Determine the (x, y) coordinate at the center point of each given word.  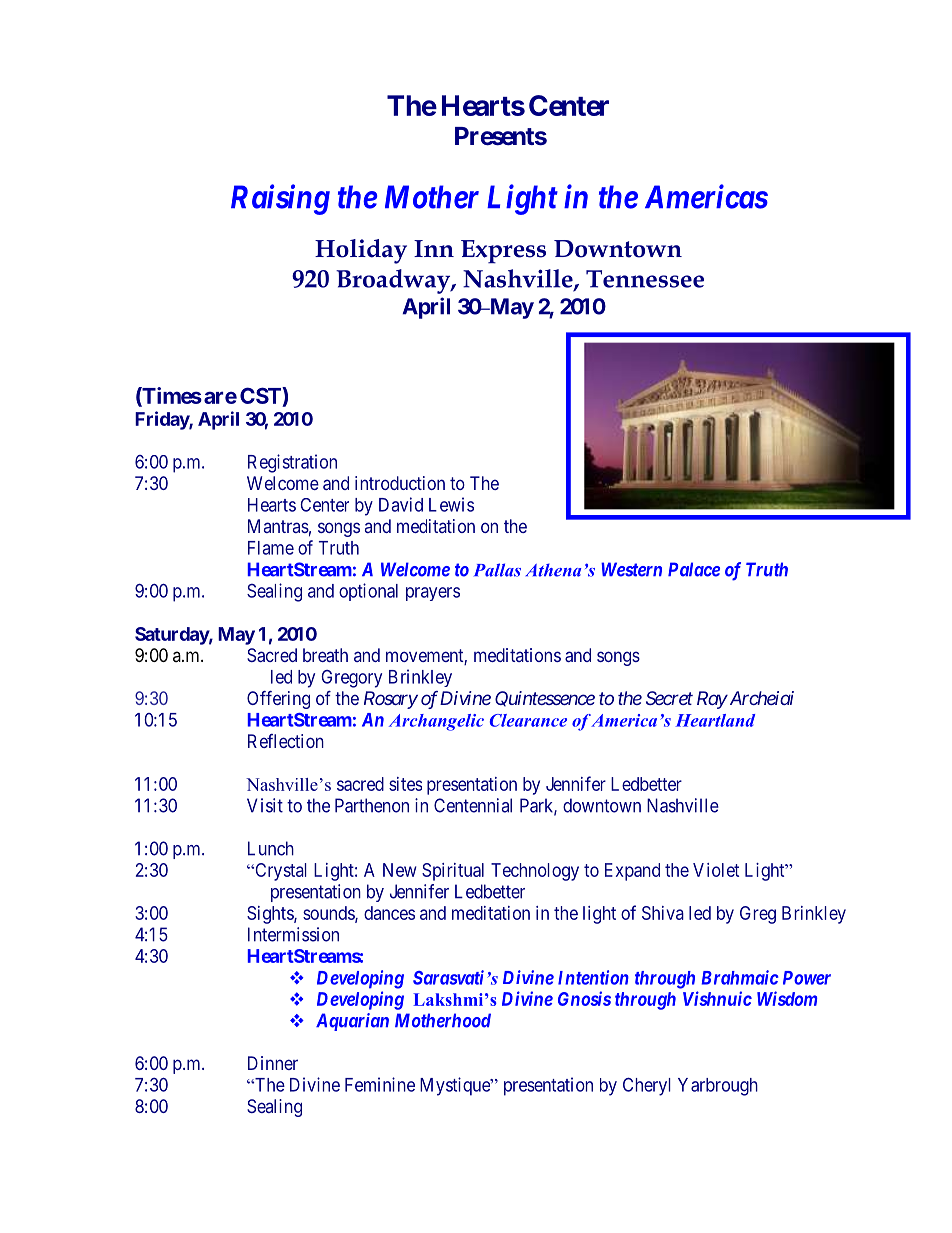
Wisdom (787, 998)
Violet (716, 870)
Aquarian (352, 1022)
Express (503, 252)
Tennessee (645, 279)
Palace (694, 569)
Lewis (451, 504)
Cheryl (647, 1086)
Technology (535, 872)
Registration (292, 463)
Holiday (361, 251)
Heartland (715, 720)
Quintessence (545, 699)
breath (325, 655)
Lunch (271, 848)
